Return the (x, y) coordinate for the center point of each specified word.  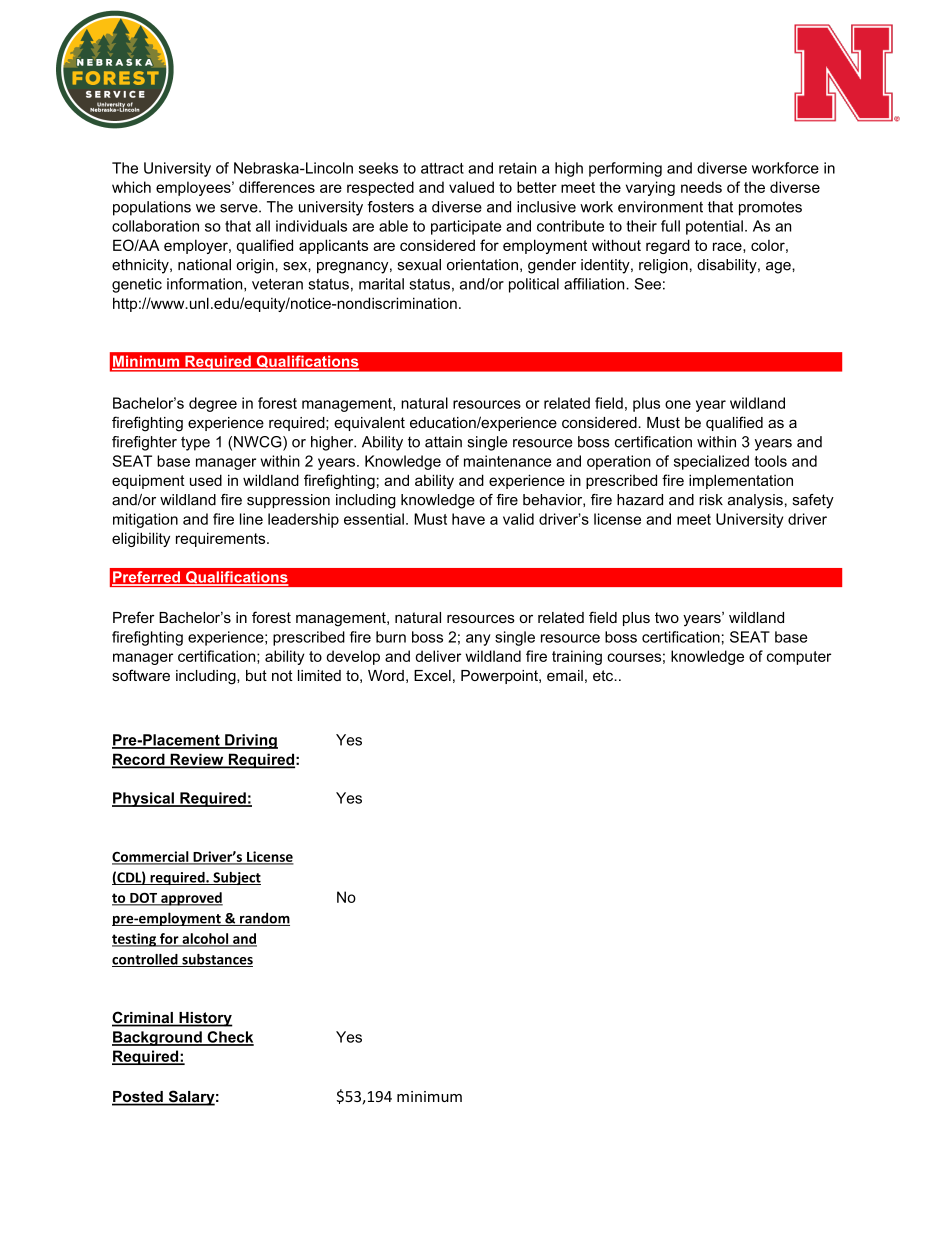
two (667, 617)
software (141, 675)
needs (701, 187)
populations (152, 208)
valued (471, 187)
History (205, 1019)
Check (229, 1038)
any (478, 640)
